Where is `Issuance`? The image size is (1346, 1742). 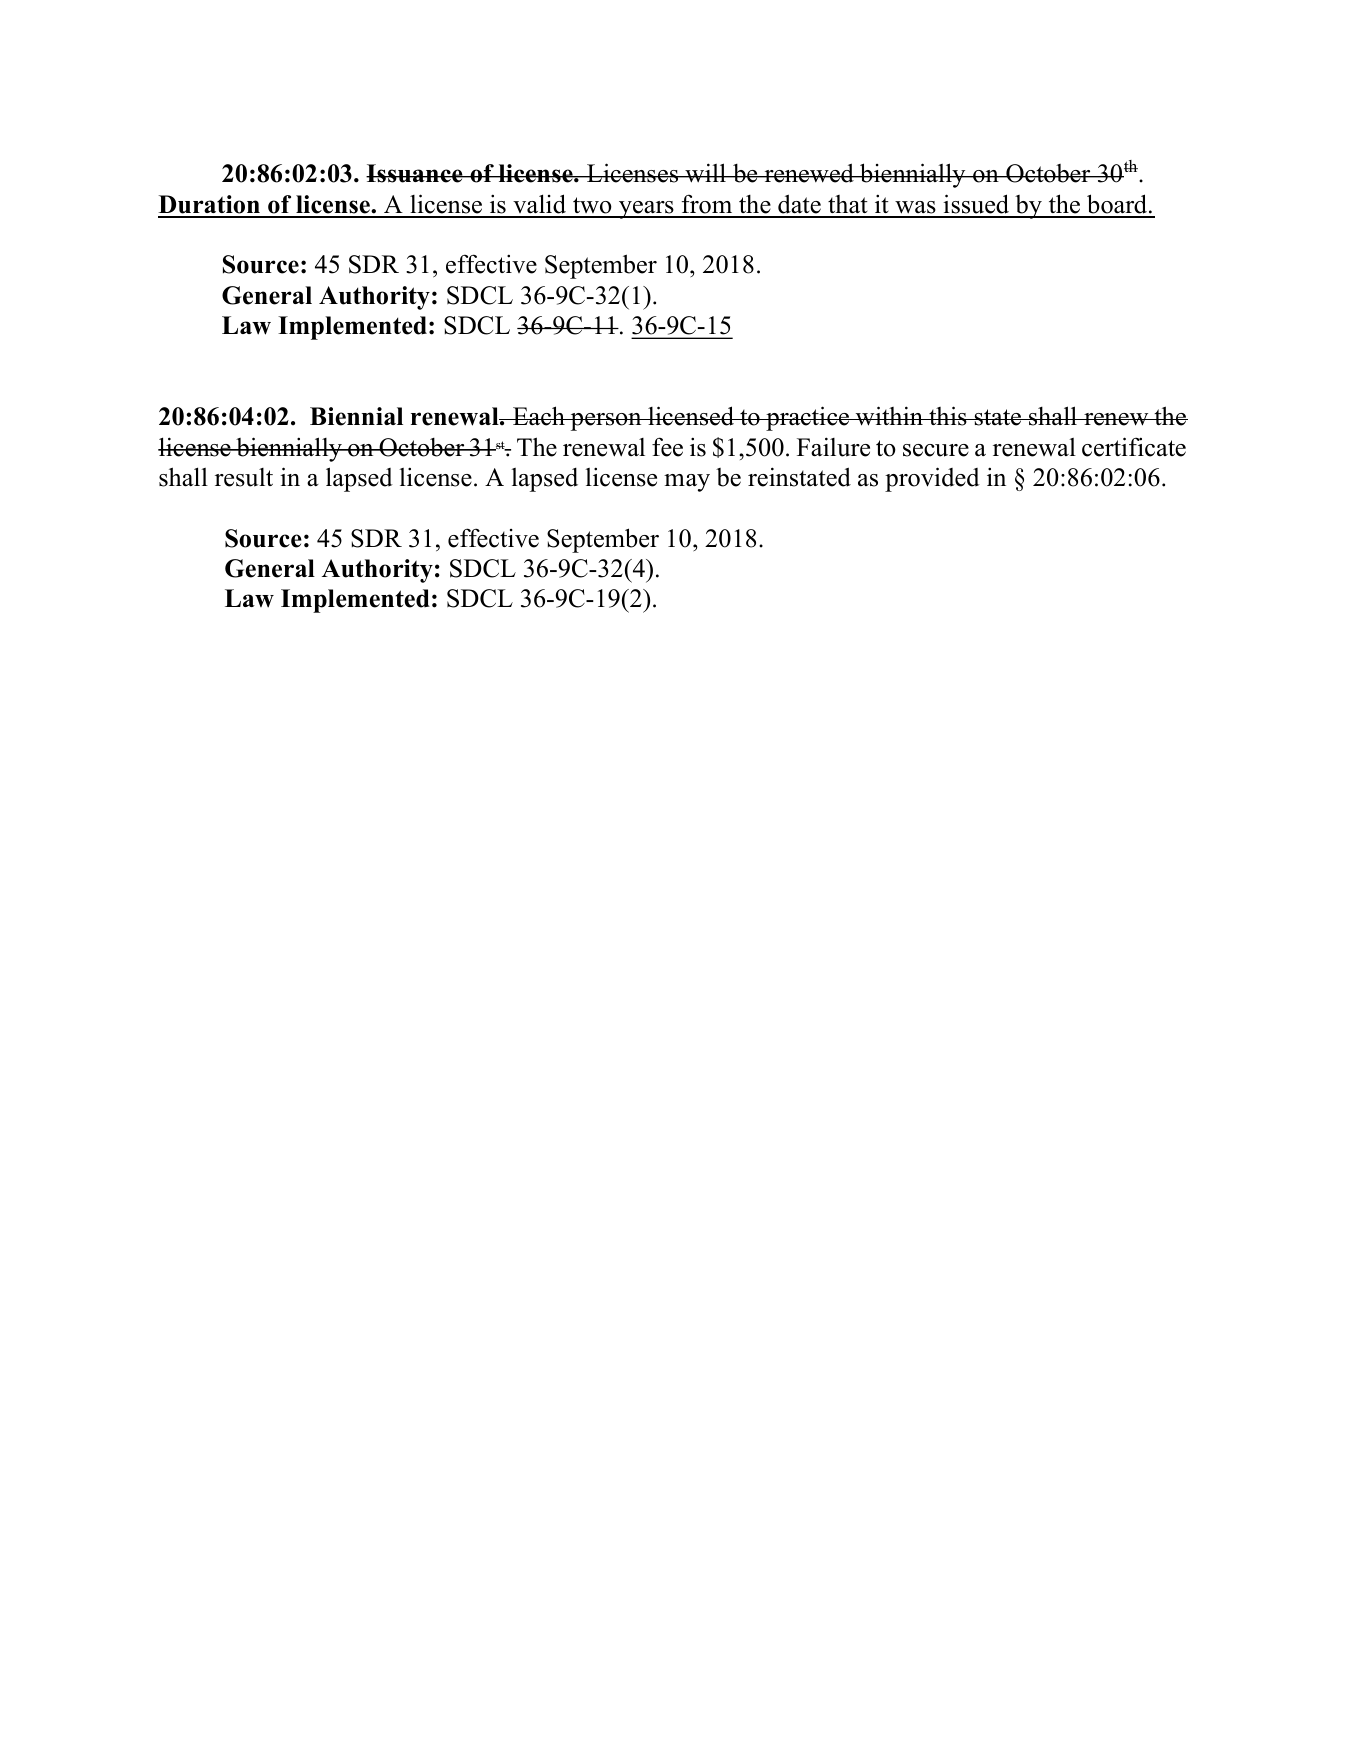
Issuance is located at coordinates (415, 173).
